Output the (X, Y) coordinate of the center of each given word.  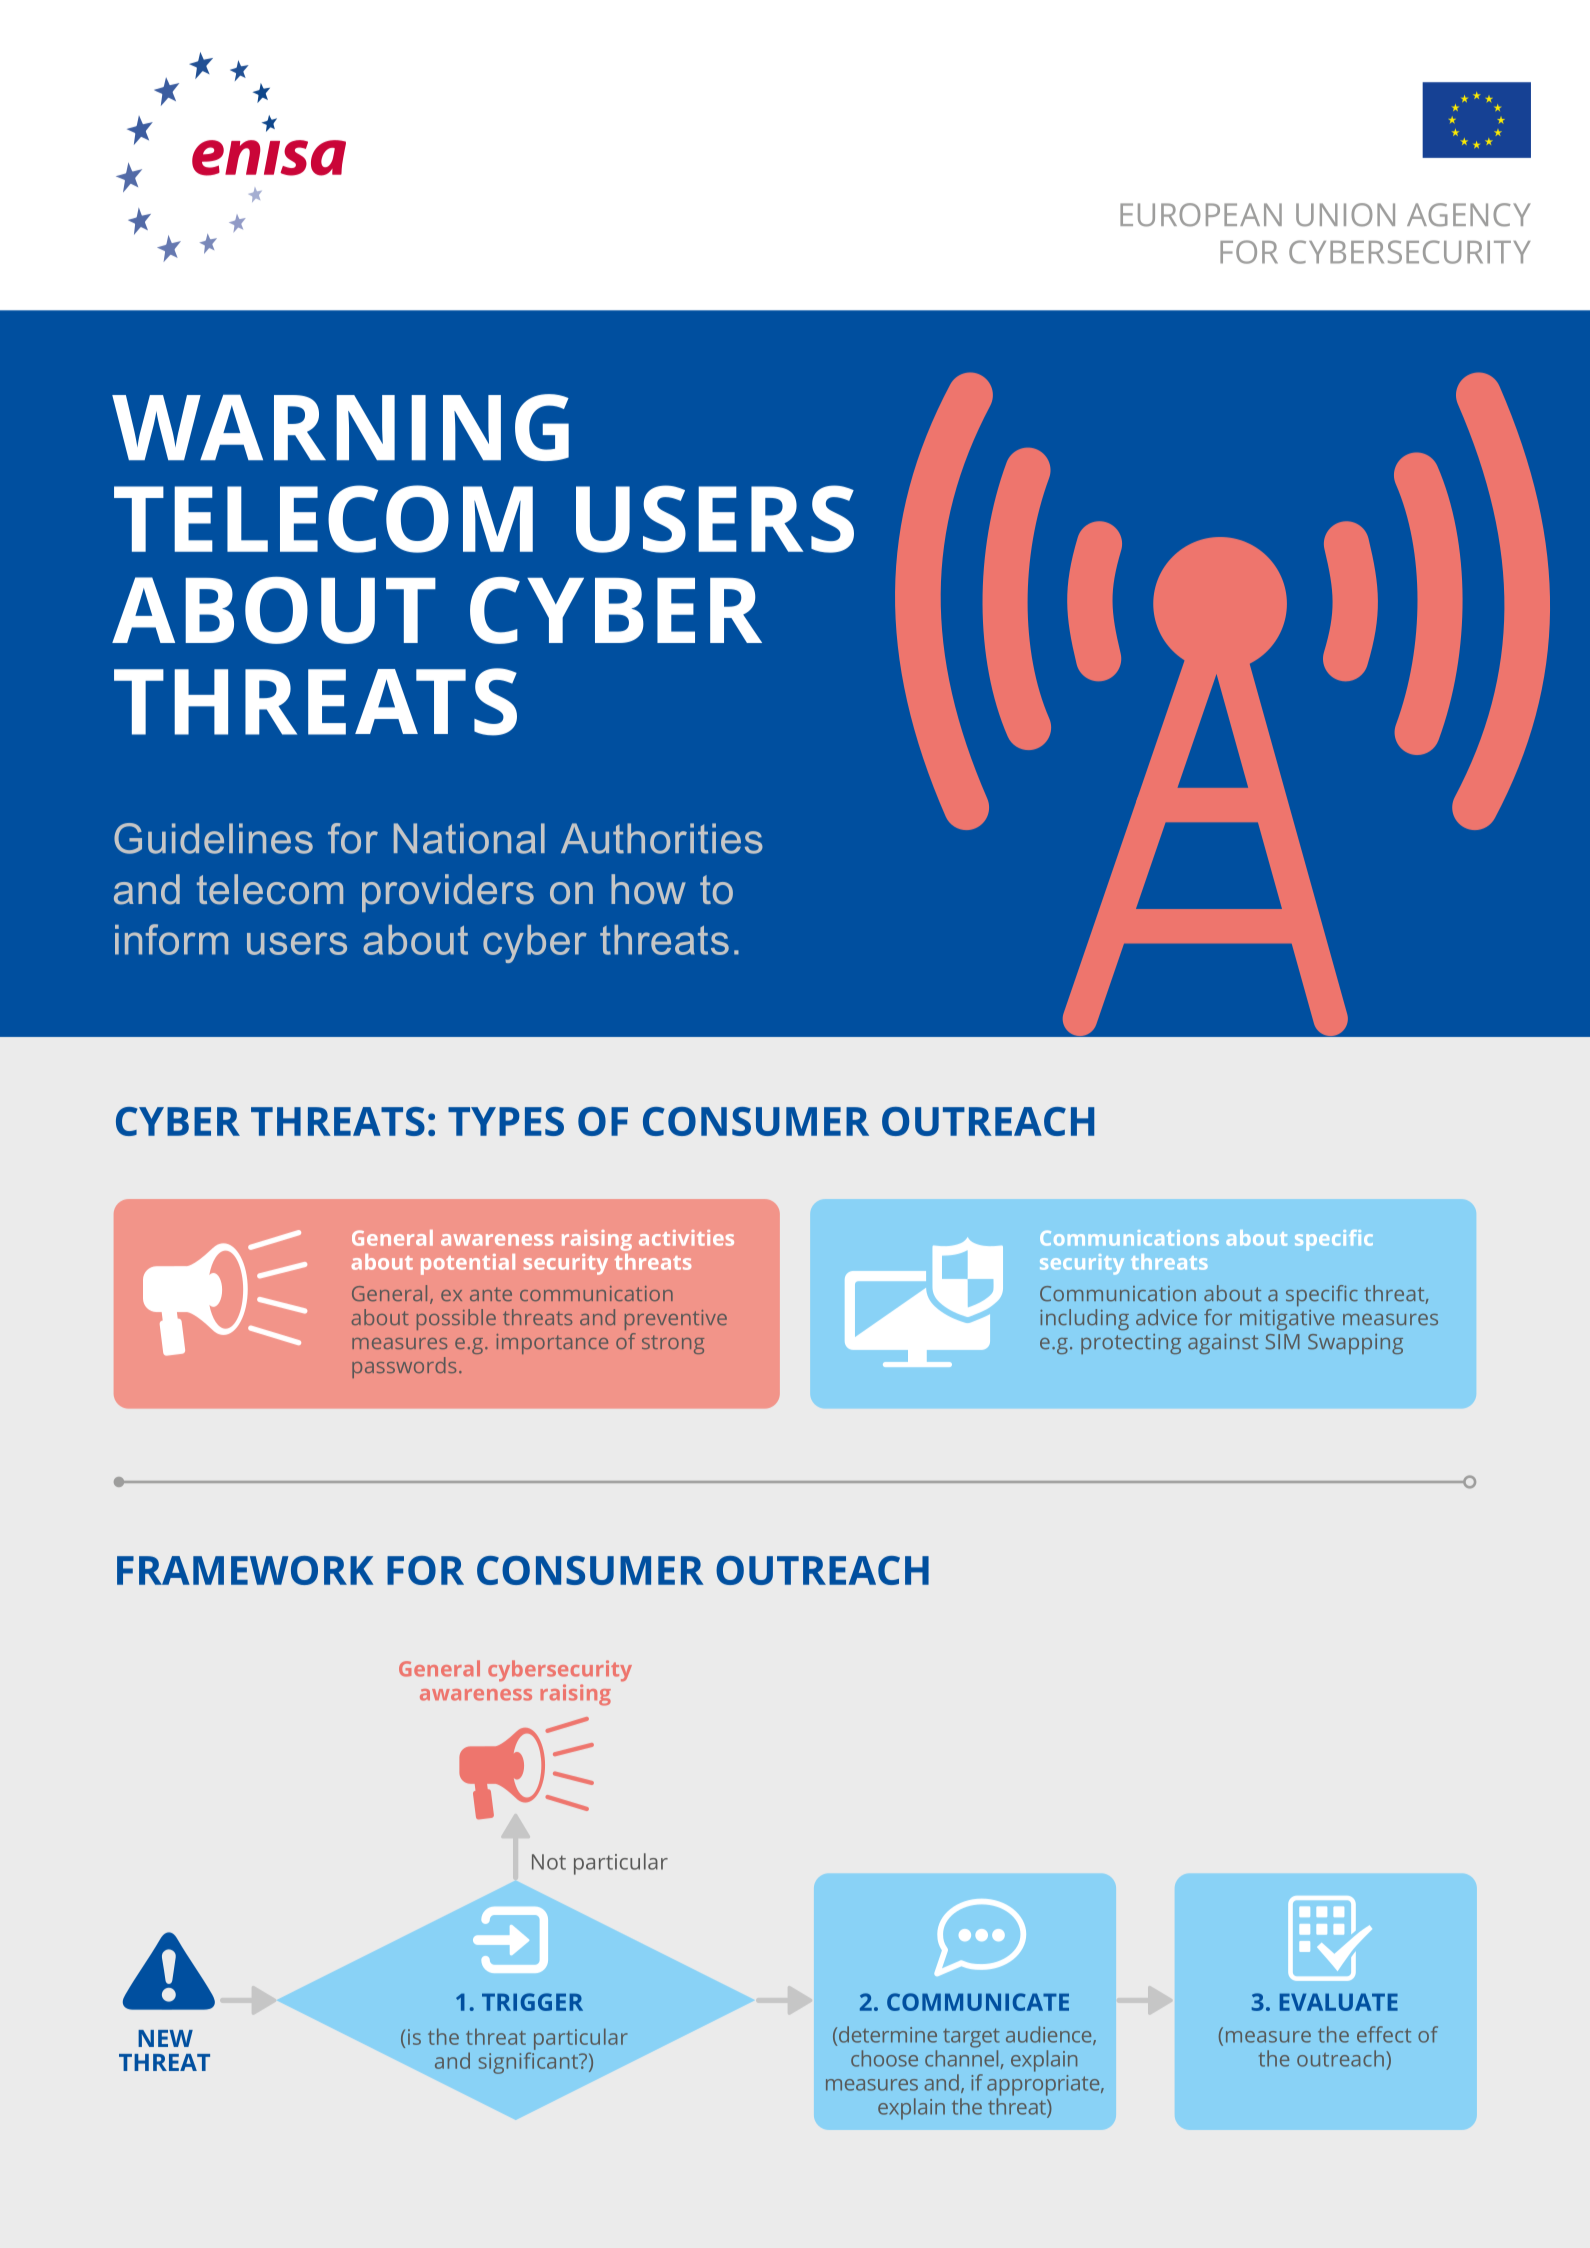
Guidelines (213, 838)
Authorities (662, 838)
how (648, 889)
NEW (165, 2038)
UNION (1345, 215)
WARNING (340, 427)
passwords (404, 1367)
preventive (676, 1320)
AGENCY (1469, 215)
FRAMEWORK (245, 1570)
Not (549, 1862)
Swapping (1355, 1344)
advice (1166, 1317)
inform (171, 939)
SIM (1283, 1342)
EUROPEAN (1201, 215)
